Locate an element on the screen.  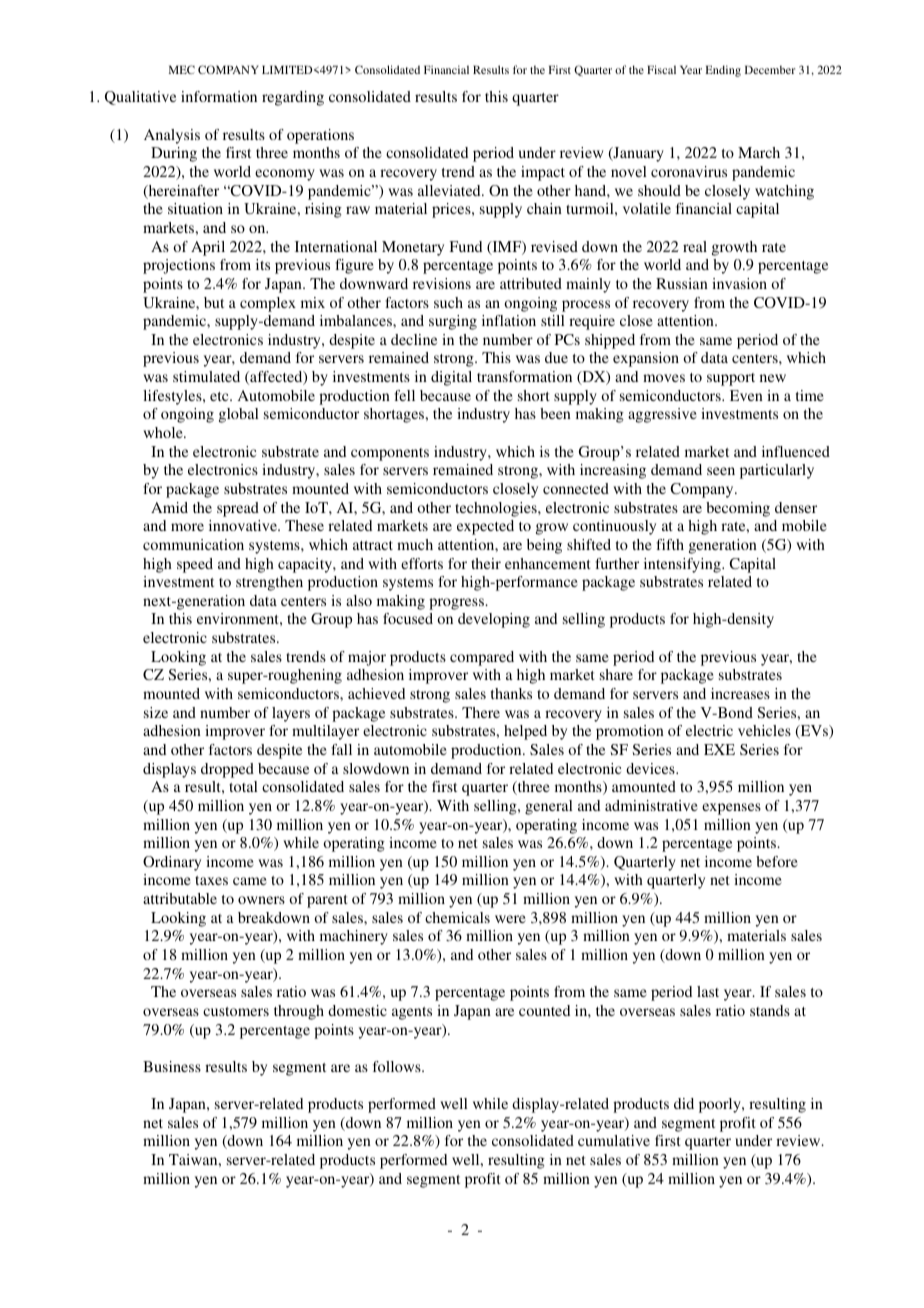
follows is located at coordinates (398, 1066).
